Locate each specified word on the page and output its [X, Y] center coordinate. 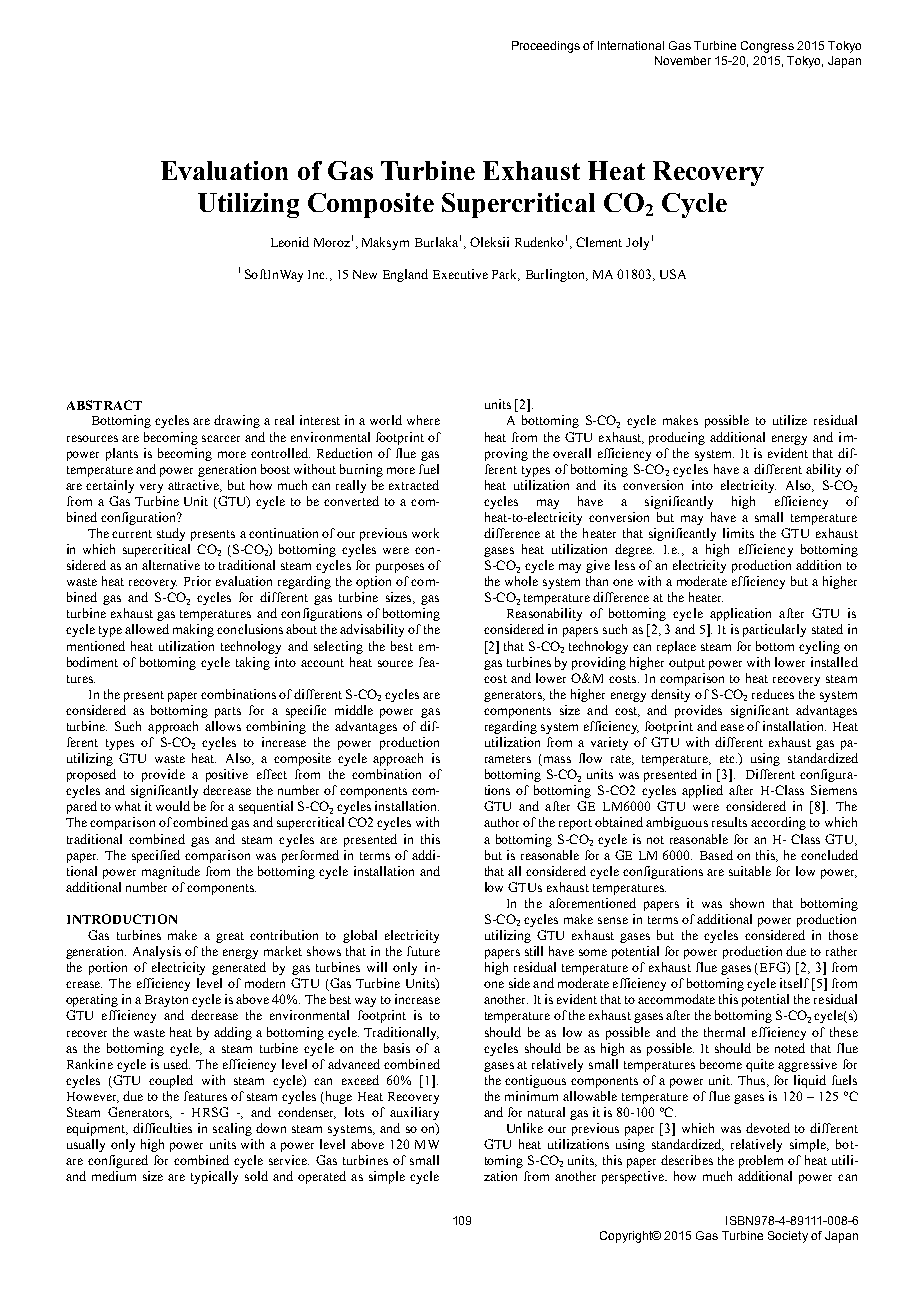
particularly [774, 630]
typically [214, 1177]
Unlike [525, 1128]
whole [521, 581]
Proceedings [546, 47]
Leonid [290, 242]
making [193, 630]
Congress [767, 47]
